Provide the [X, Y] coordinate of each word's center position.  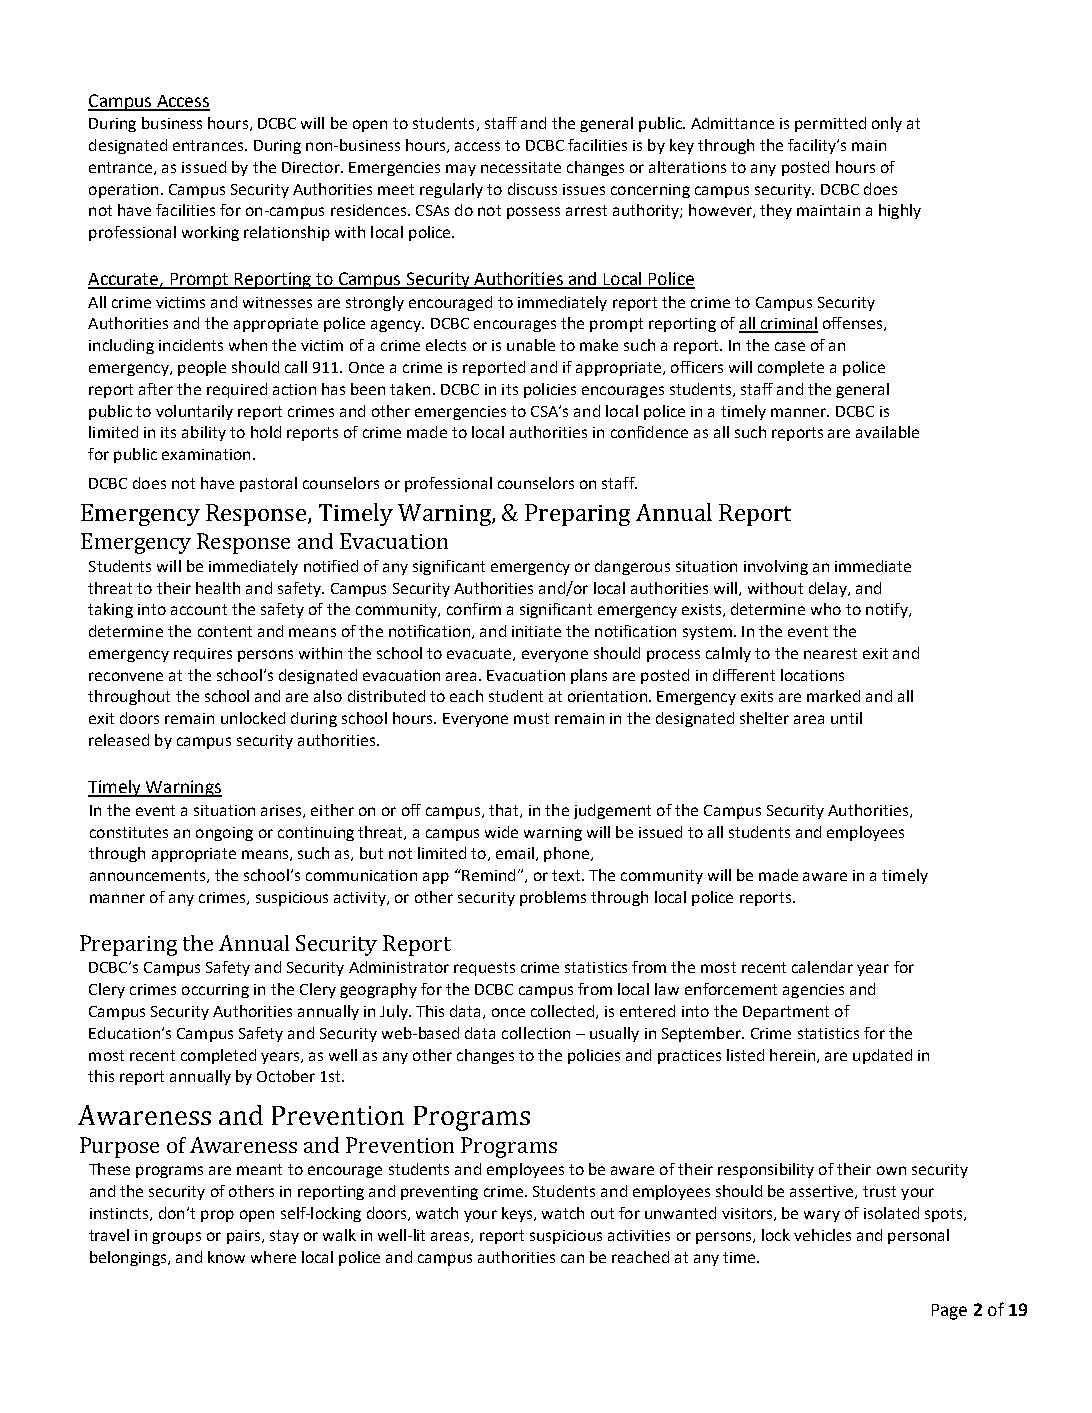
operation [123, 191]
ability [204, 433]
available [887, 432]
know [226, 1257]
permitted [830, 124]
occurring [215, 991]
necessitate [521, 167]
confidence [649, 432]
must [531, 718]
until [846, 718]
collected [564, 1012]
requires [203, 655]
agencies [813, 991]
